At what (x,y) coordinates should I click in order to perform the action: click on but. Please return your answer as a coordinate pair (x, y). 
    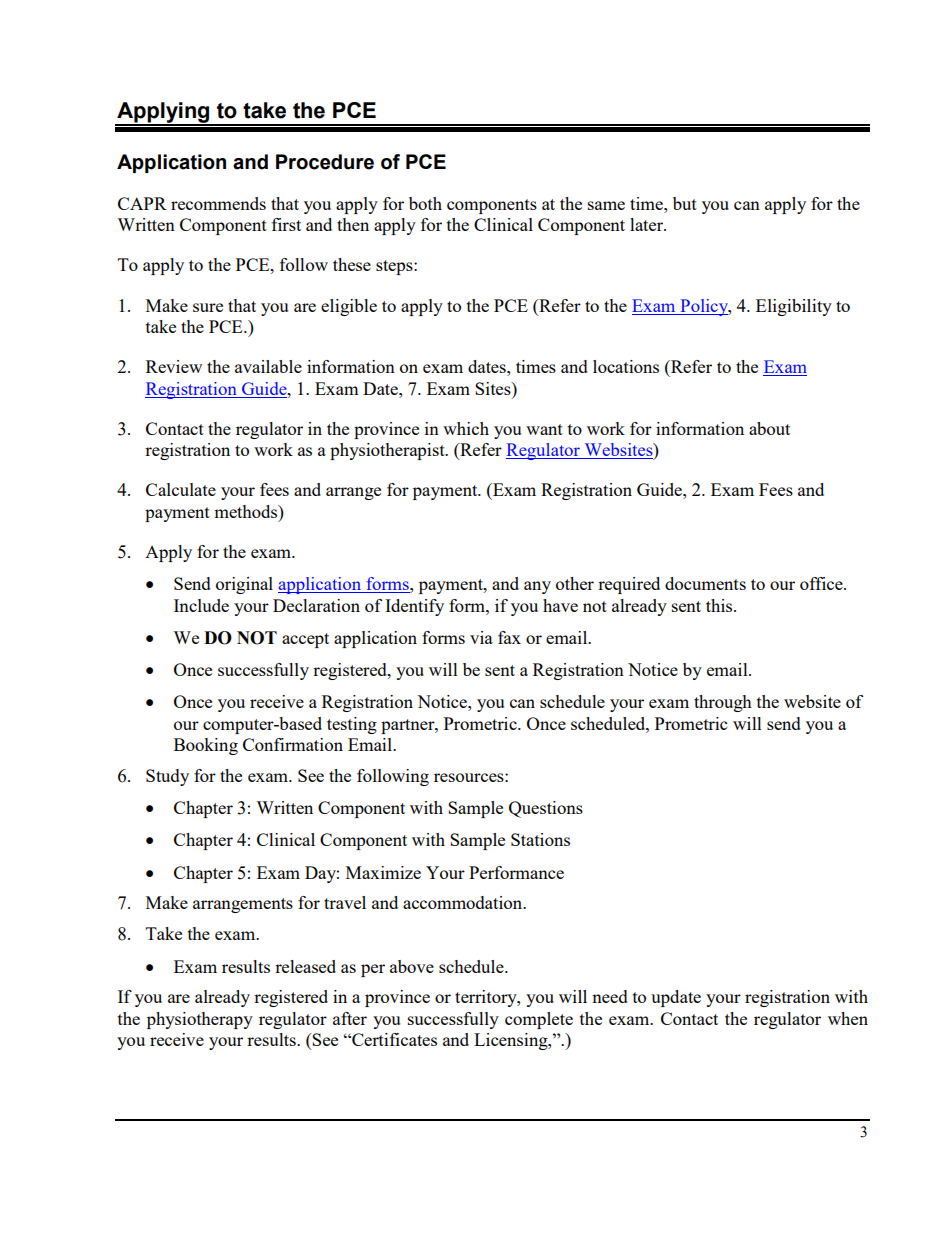
    Looking at the image, I should click on (685, 203).
